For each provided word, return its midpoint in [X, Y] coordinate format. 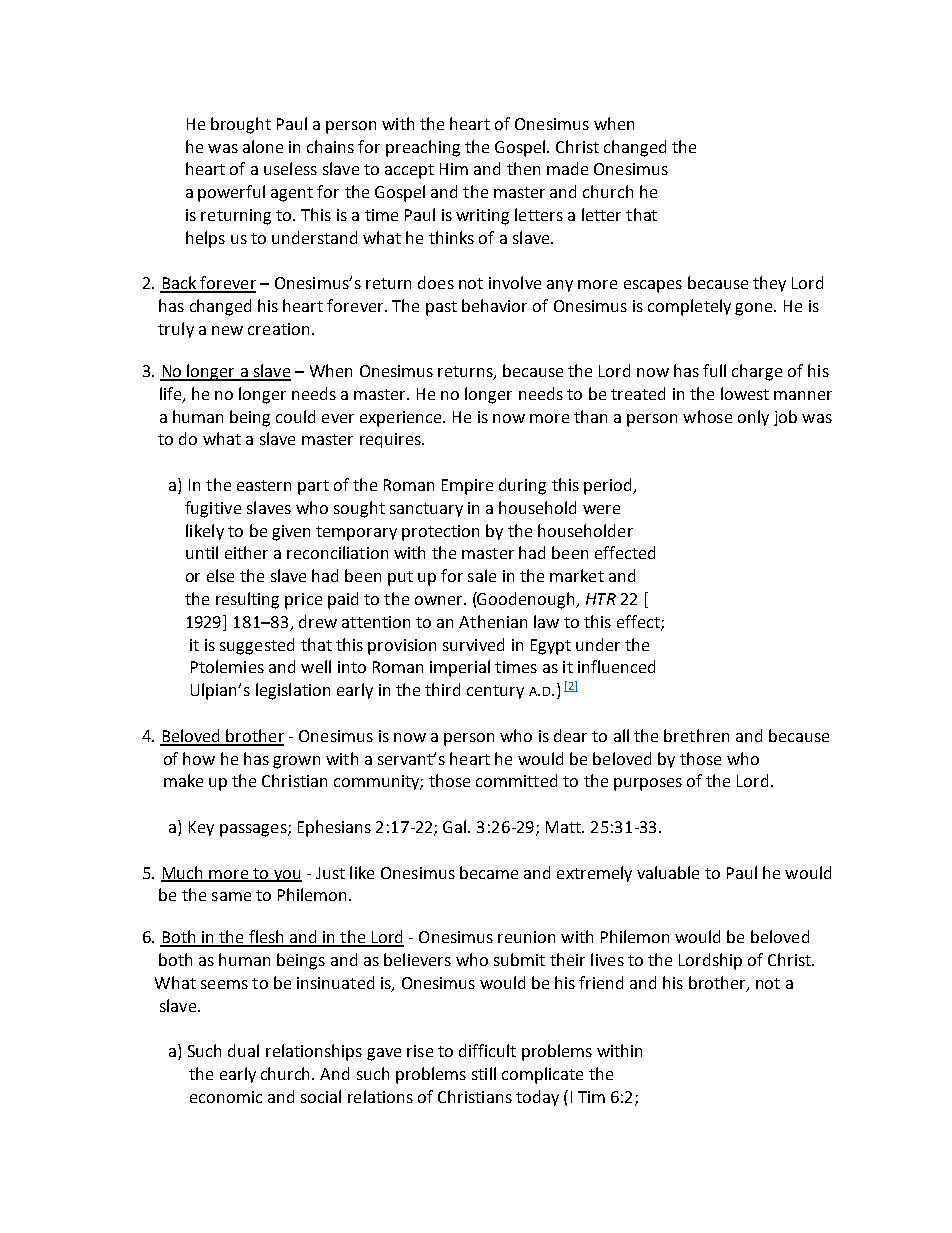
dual [243, 1050]
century [495, 692]
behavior [494, 305]
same [231, 896]
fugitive [213, 509]
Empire [467, 487]
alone [263, 146]
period [609, 486]
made [567, 168]
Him [454, 169]
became [489, 872]
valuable [668, 872]
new [227, 330]
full [714, 370]
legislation [293, 691]
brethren [696, 735]
